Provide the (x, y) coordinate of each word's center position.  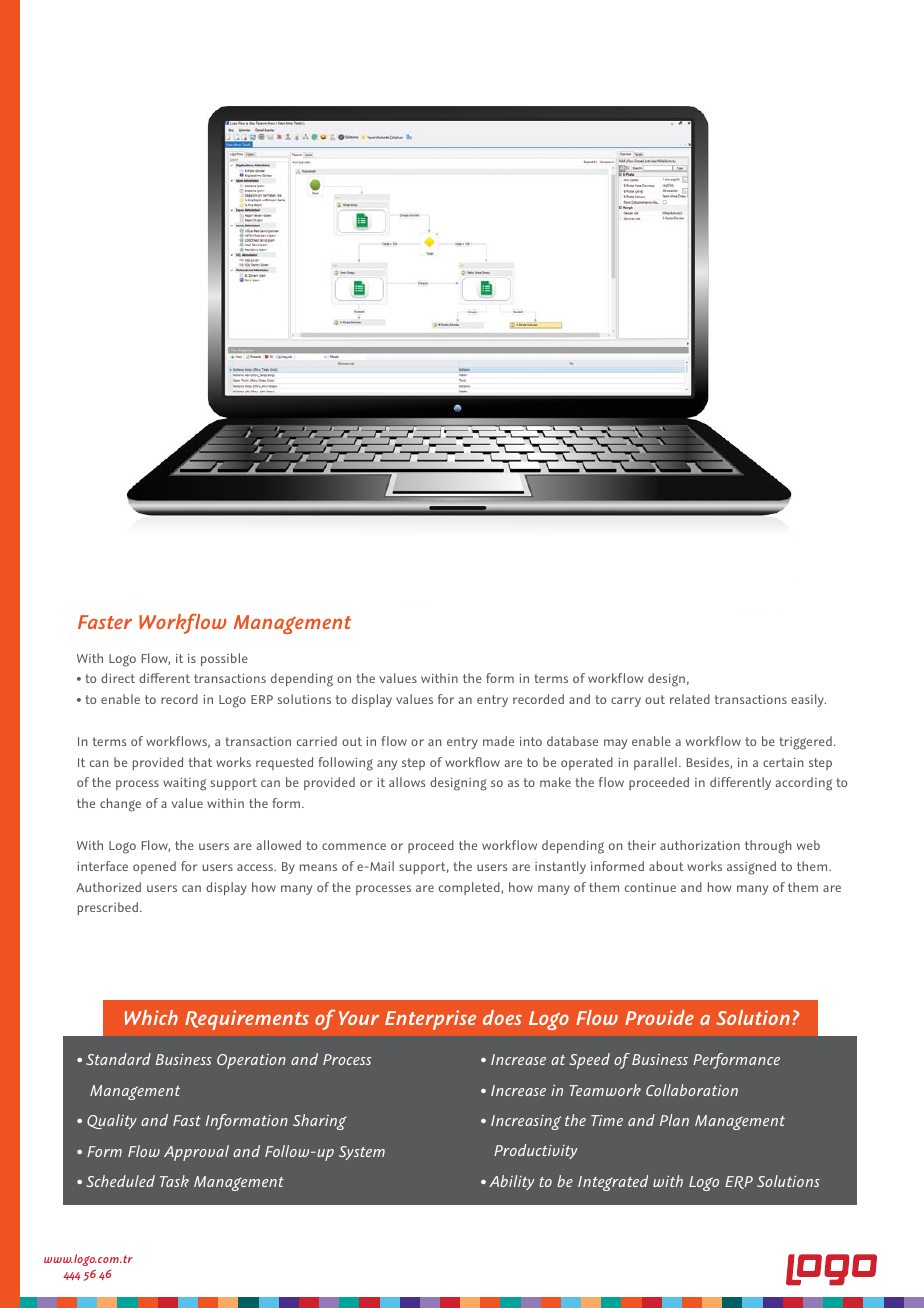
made (498, 741)
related (690, 699)
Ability (512, 1182)
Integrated (613, 1183)
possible (224, 659)
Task (174, 1181)
